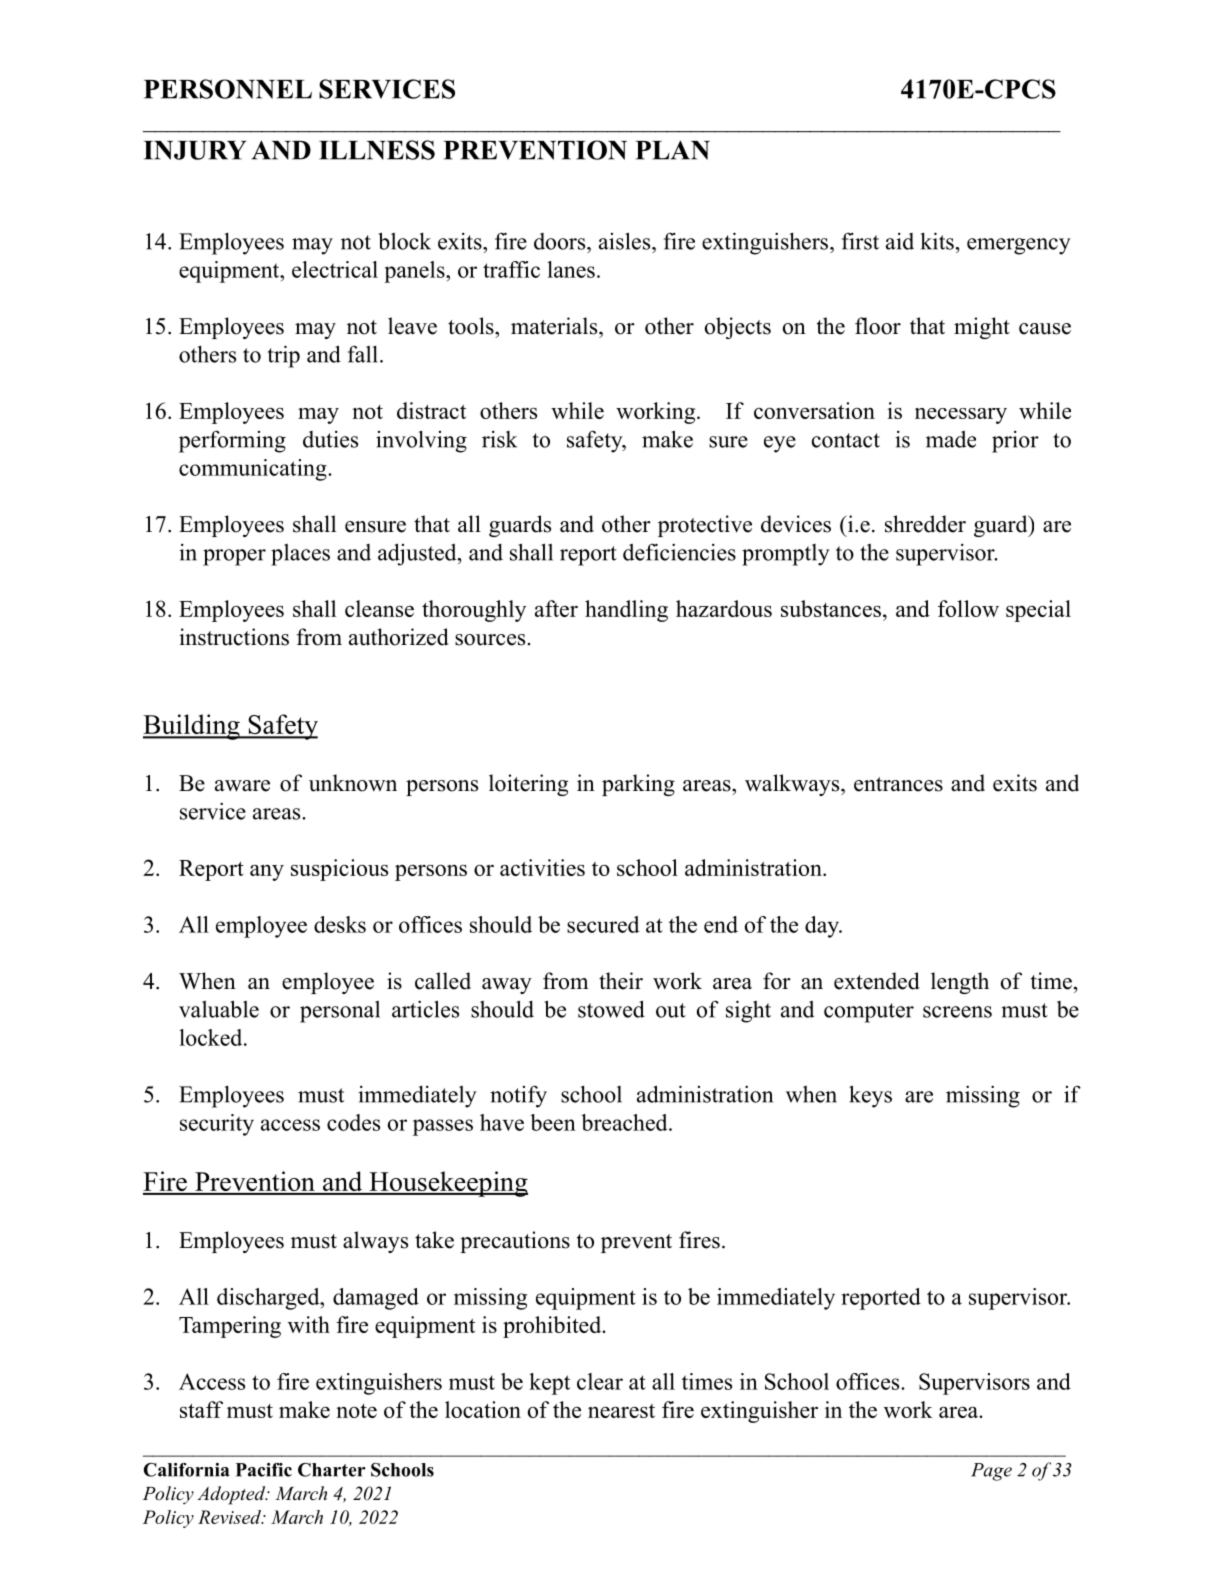 The width and height of the image is (1215, 1572). I want to click on Pacific, so click(264, 1470).
